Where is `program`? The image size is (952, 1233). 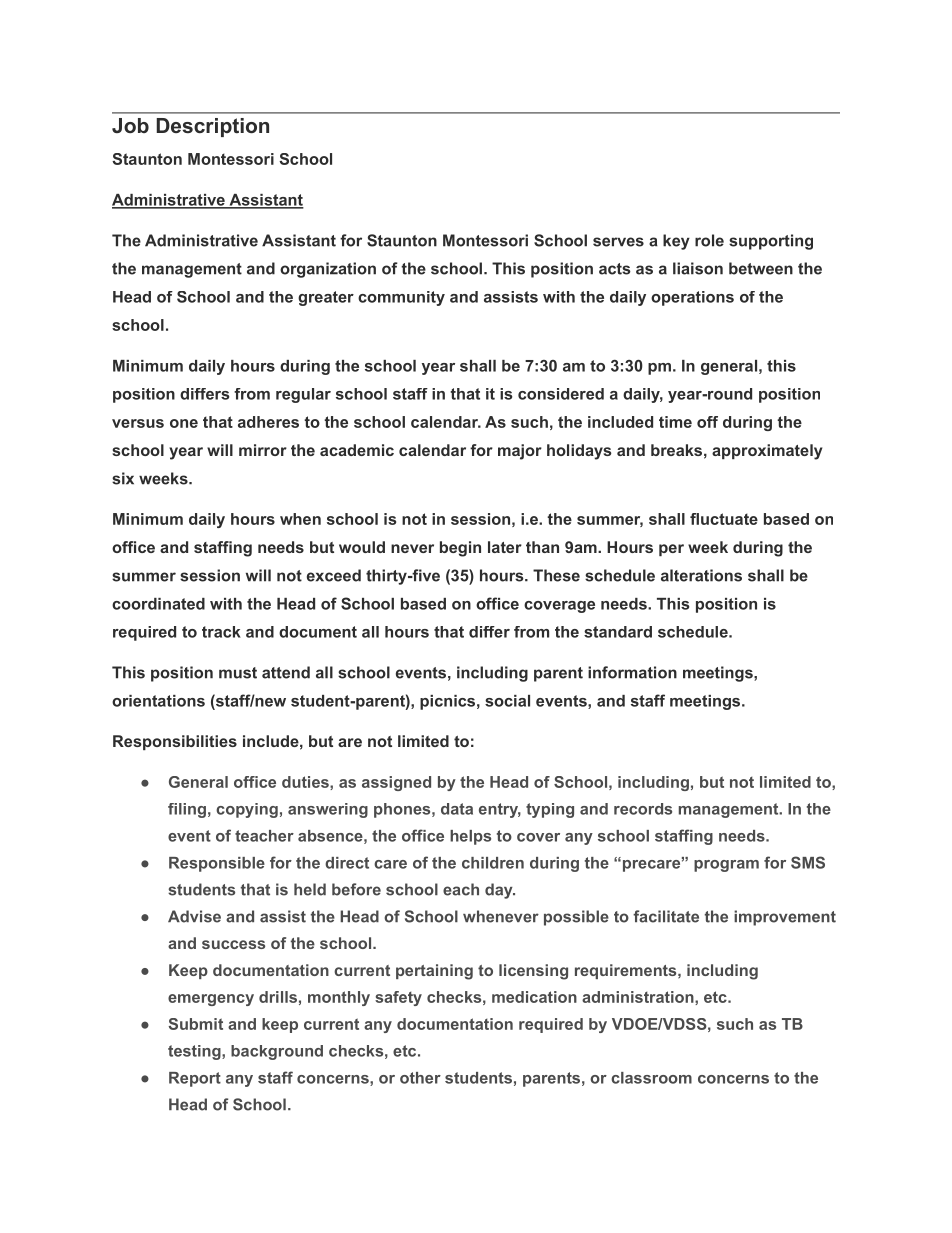 program is located at coordinates (726, 866).
